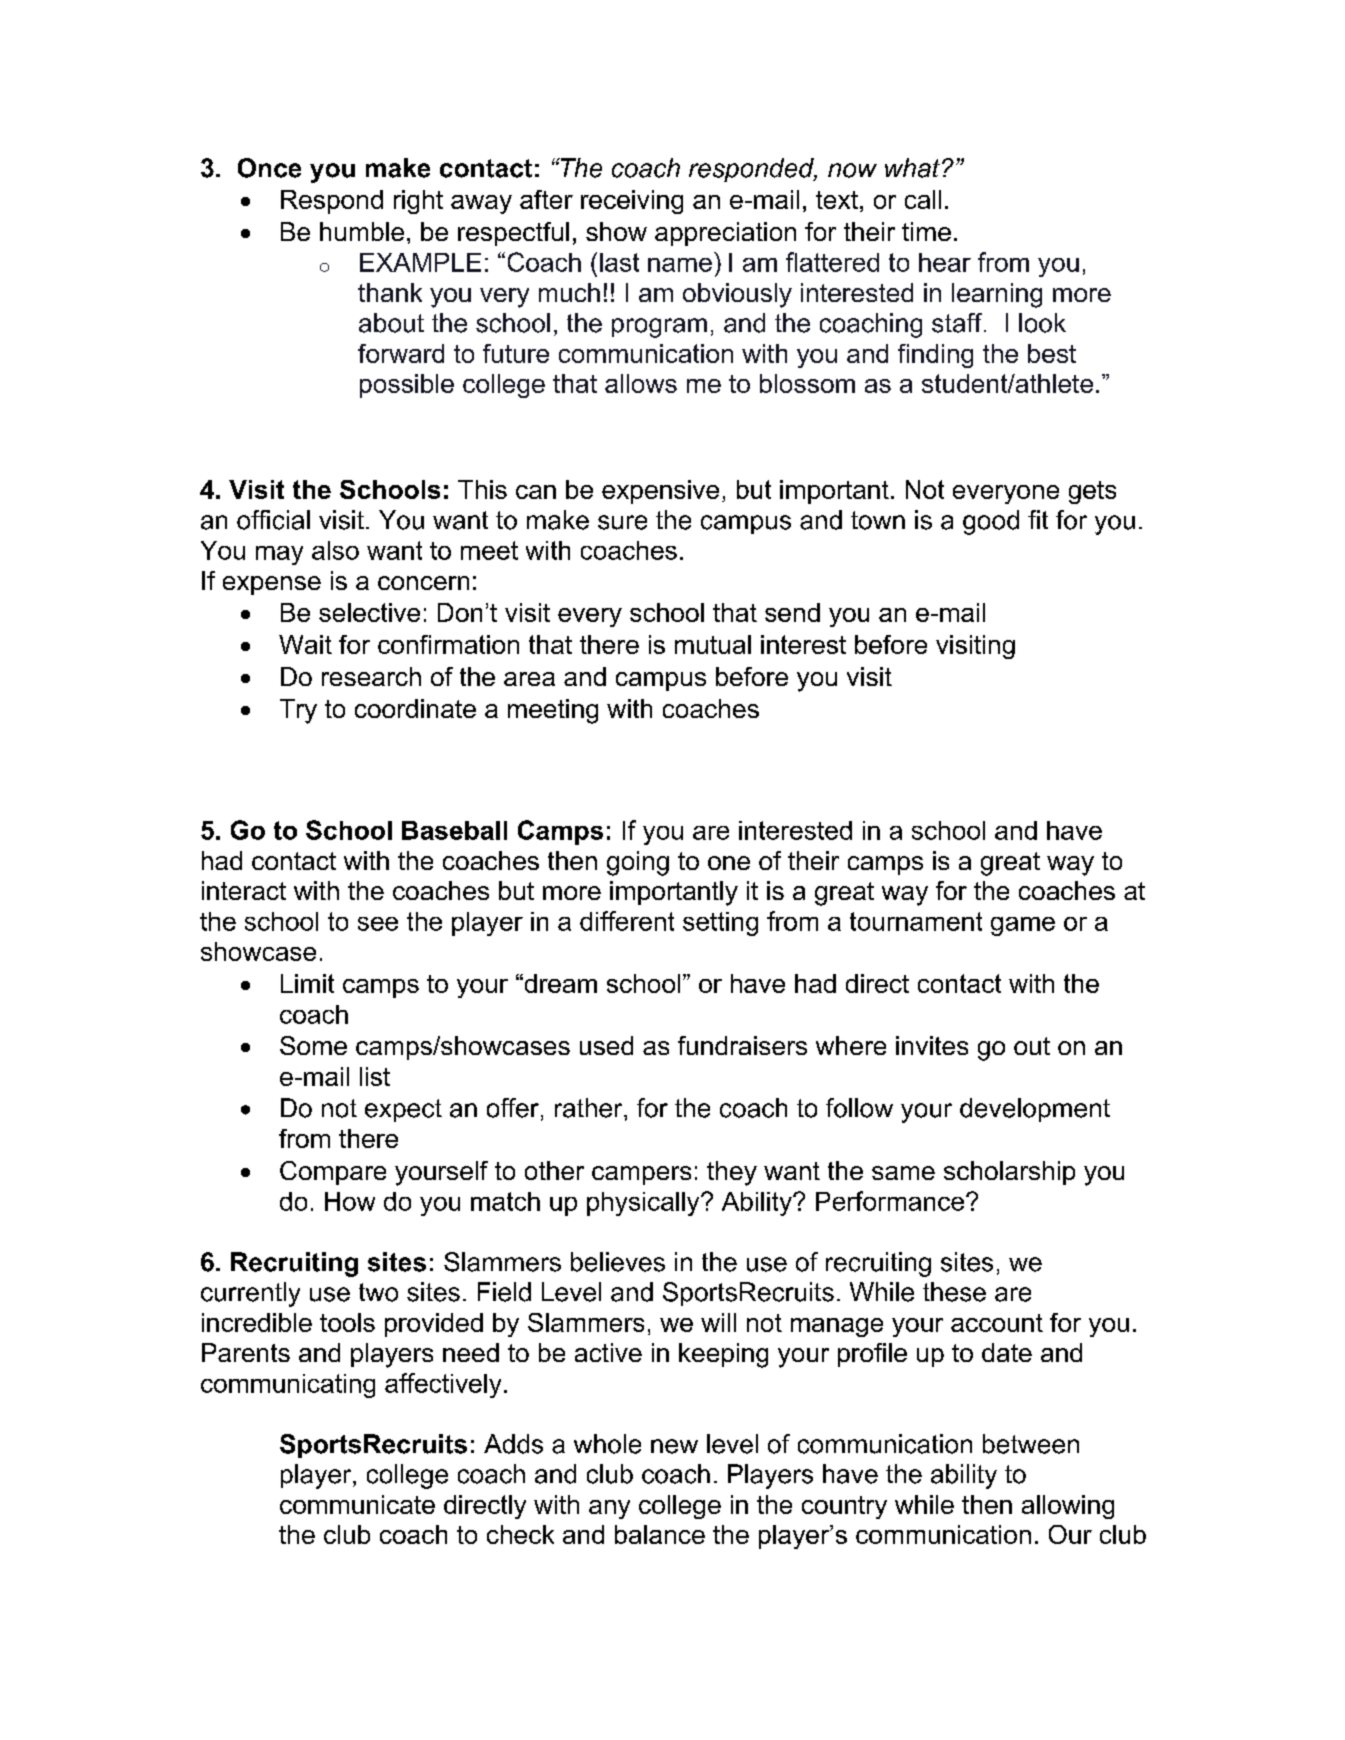 The image size is (1345, 1740). What do you see at coordinates (362, 231) in the screenshot?
I see `humble` at bounding box center [362, 231].
